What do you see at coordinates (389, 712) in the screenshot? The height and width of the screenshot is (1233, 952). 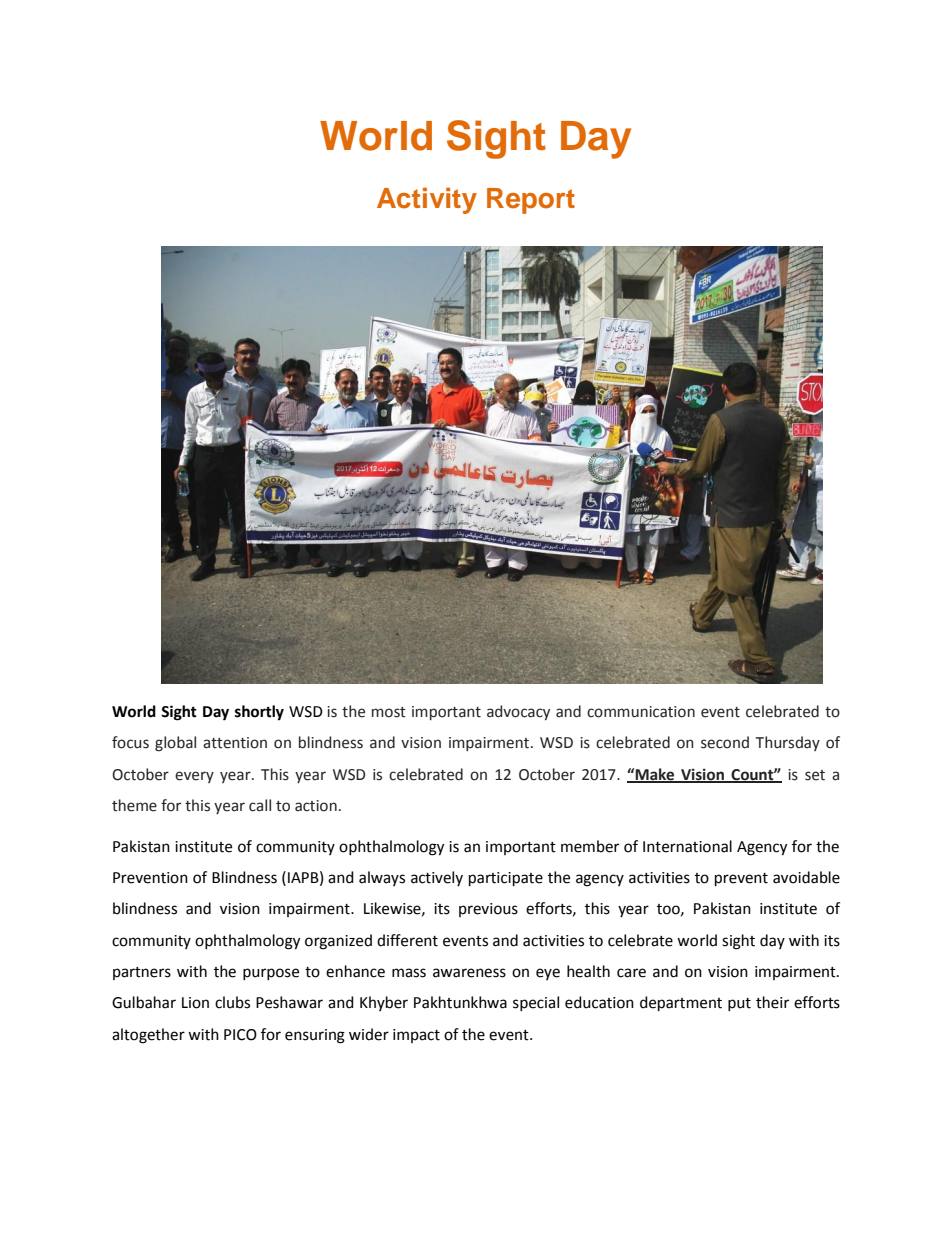 I see `most` at bounding box center [389, 712].
